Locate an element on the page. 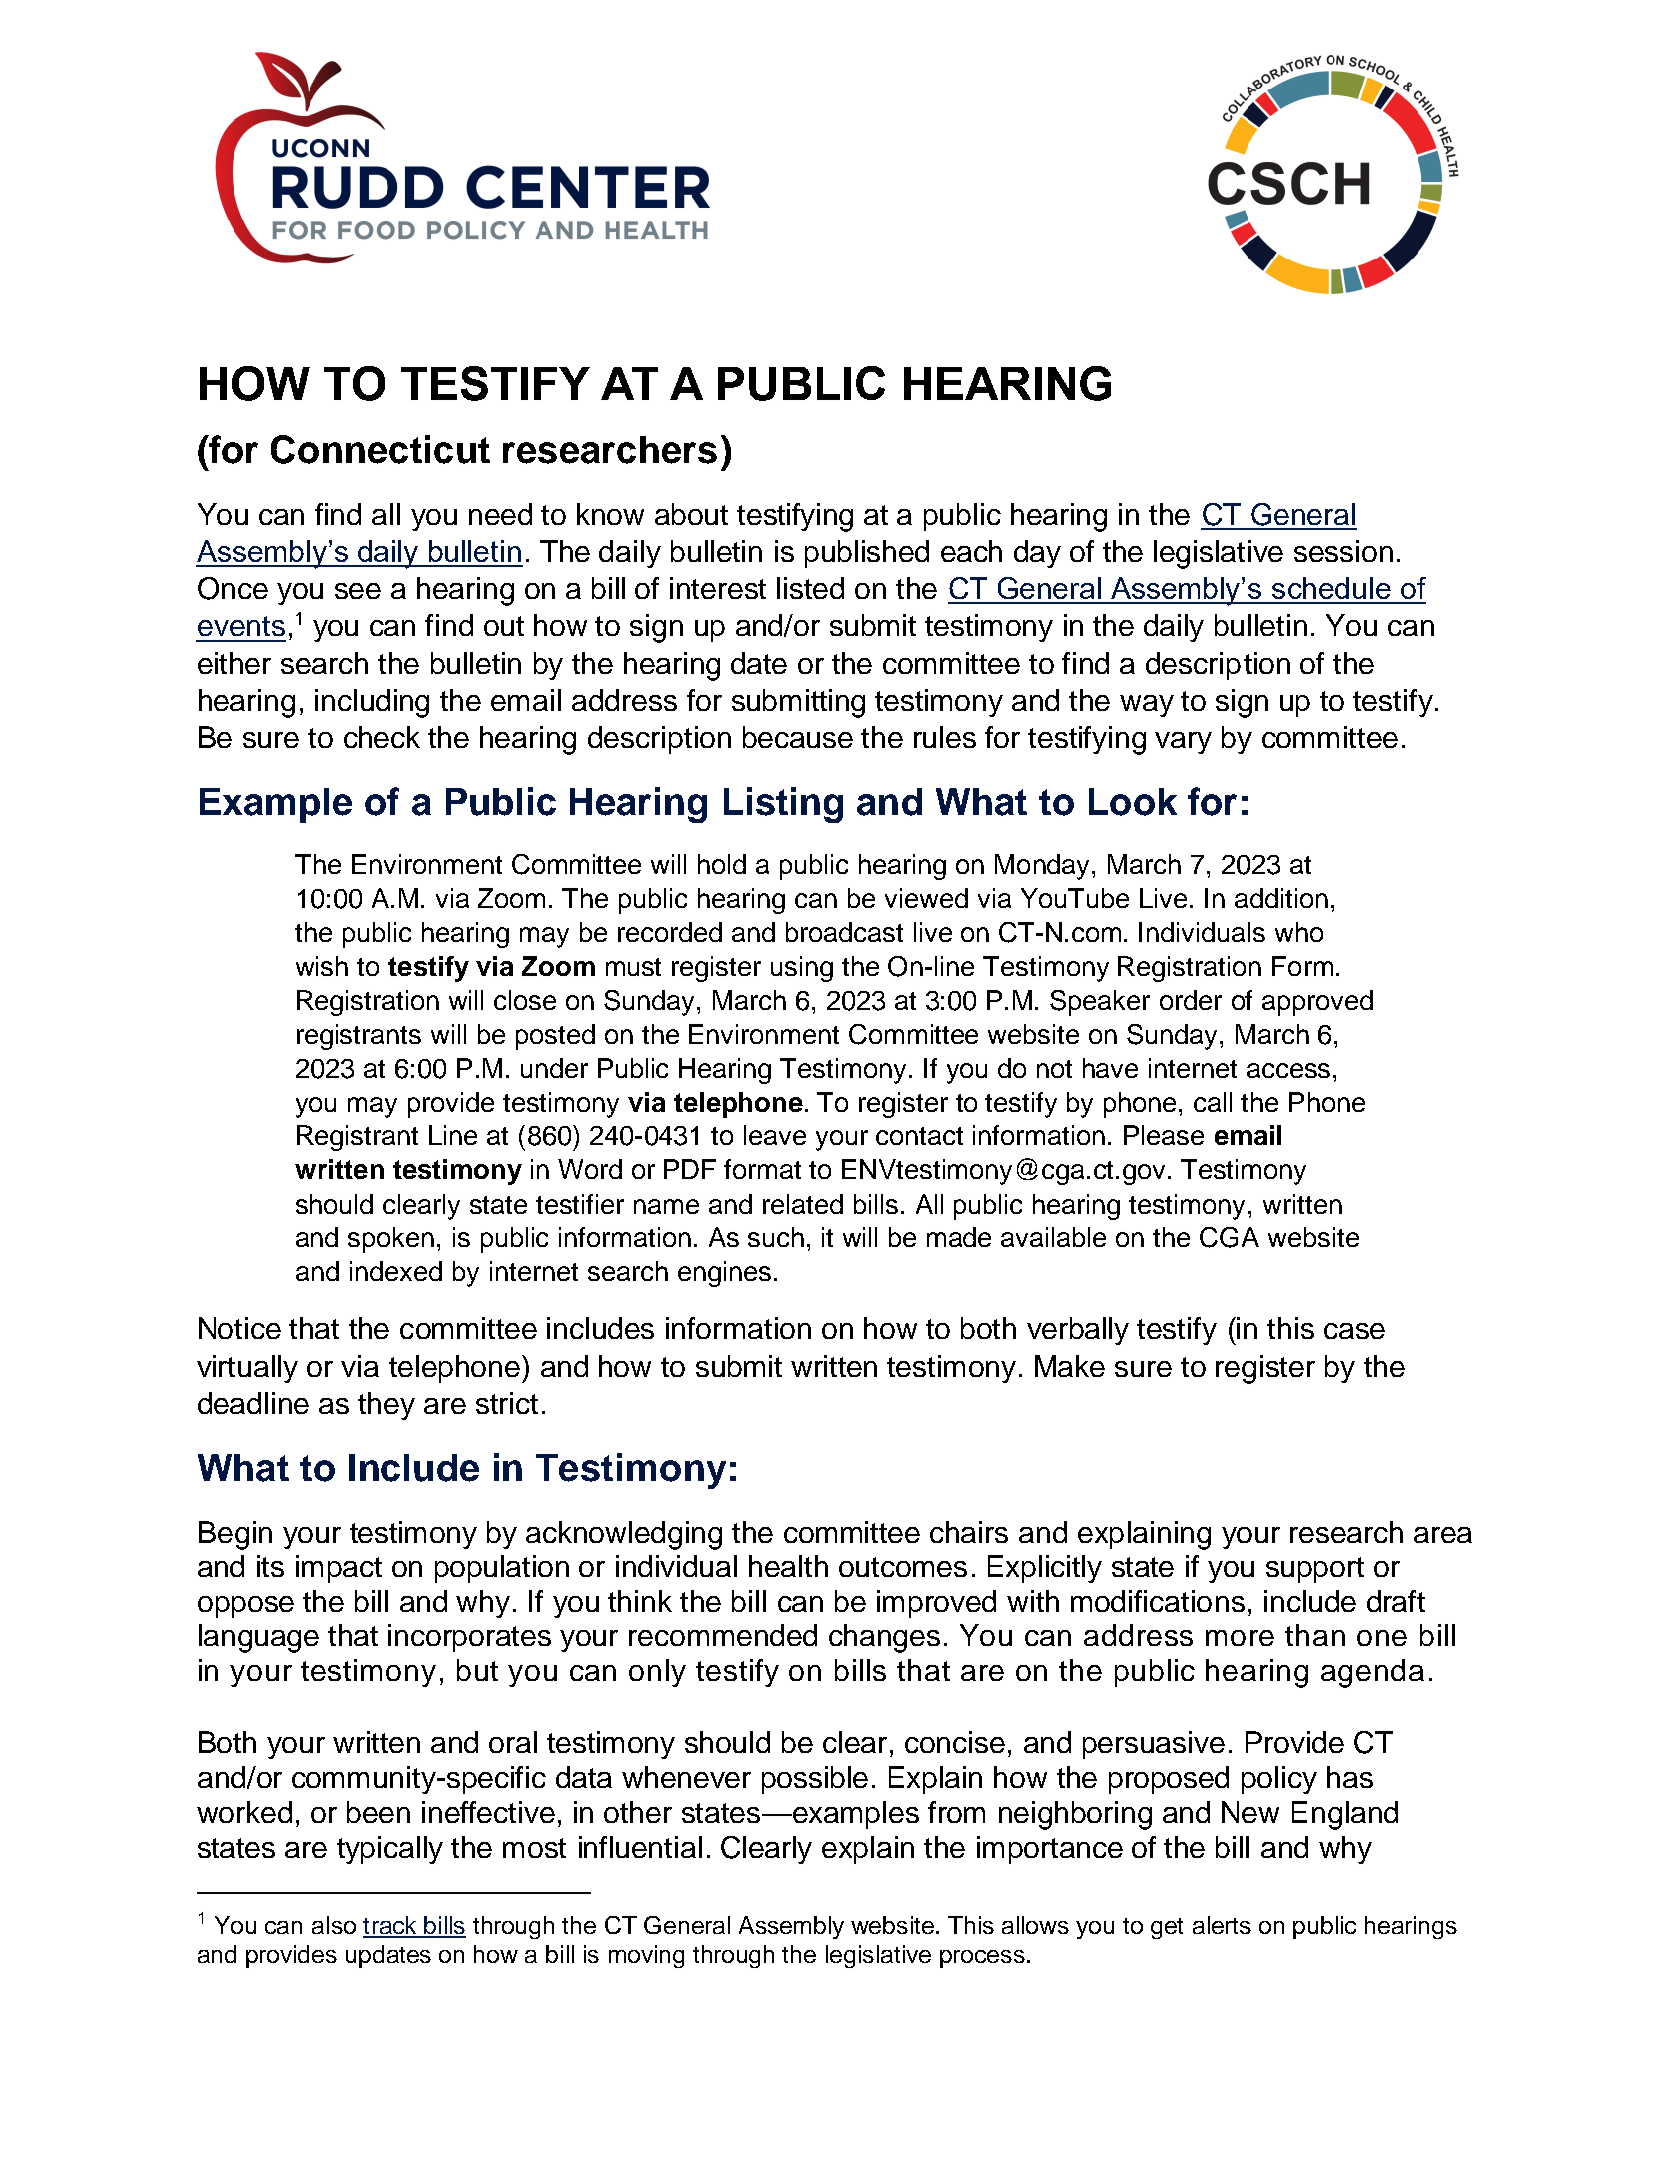 The height and width of the page is (2164, 1672). track is located at coordinates (391, 1926).
